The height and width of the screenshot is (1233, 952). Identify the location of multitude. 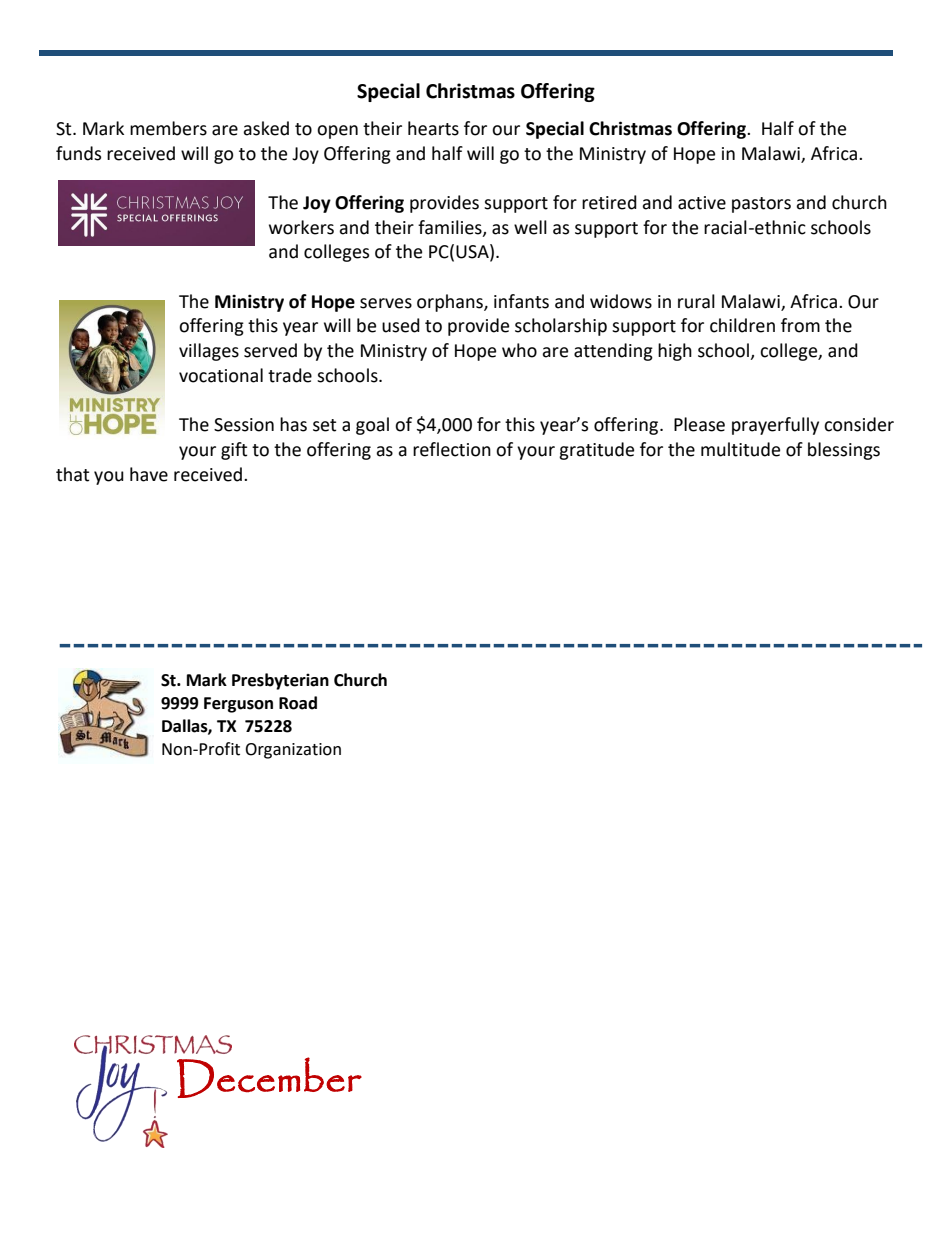
(740, 449).
